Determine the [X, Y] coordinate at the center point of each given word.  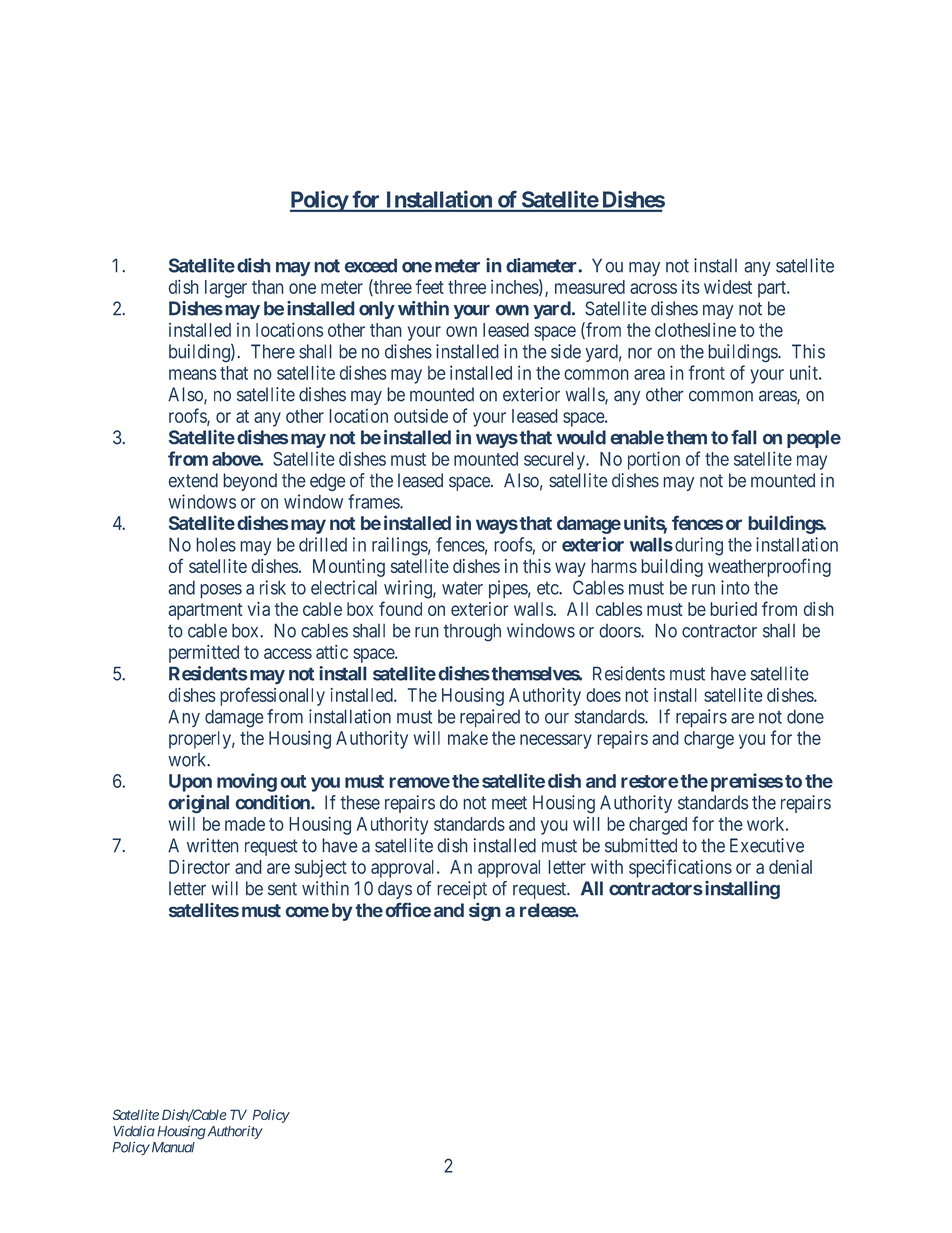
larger [226, 289]
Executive [767, 845]
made [245, 824]
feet [429, 286]
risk [273, 587]
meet [509, 803]
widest [728, 287]
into [735, 587]
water [462, 588]
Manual [172, 1147]
